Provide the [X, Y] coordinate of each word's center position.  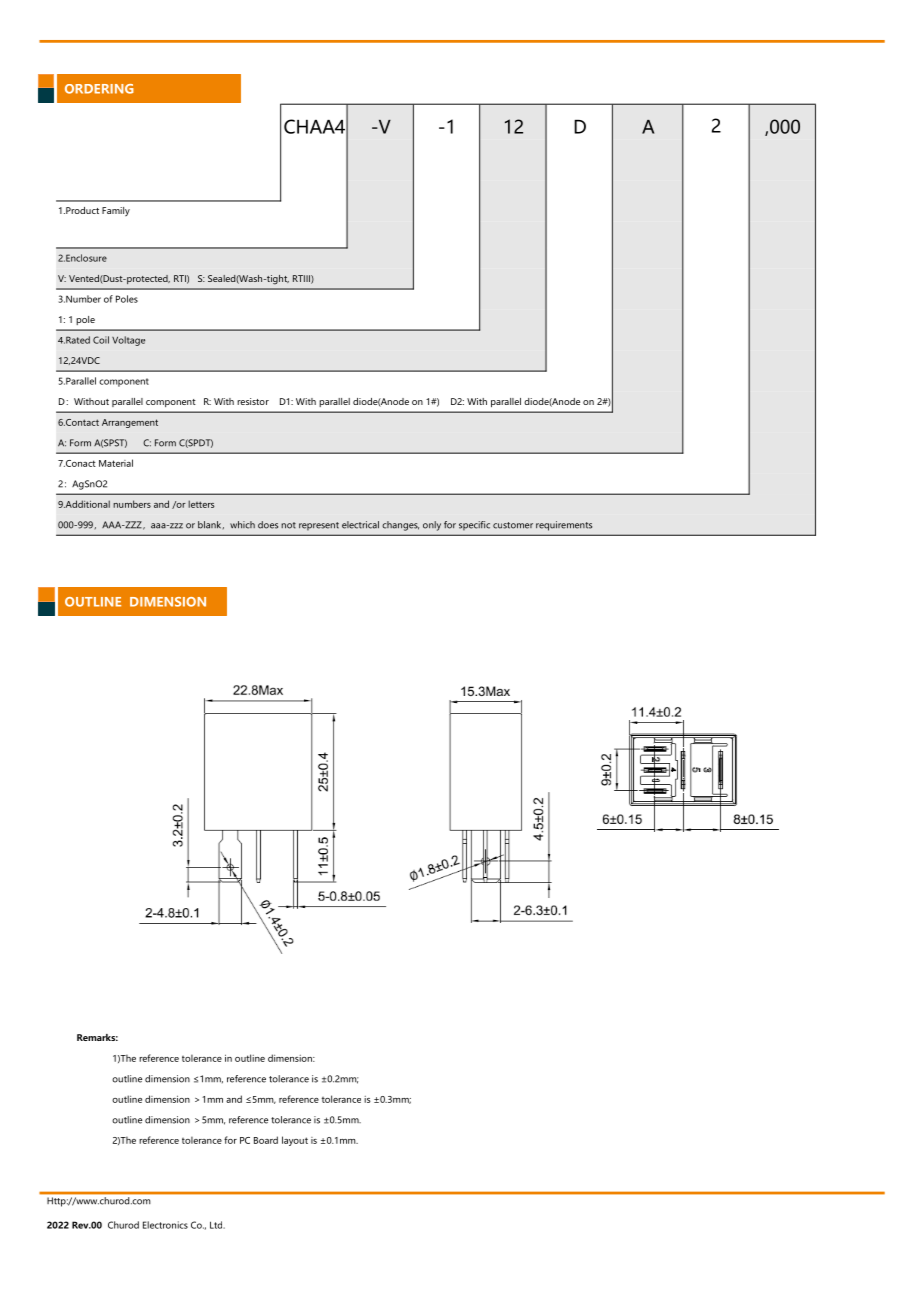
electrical [360, 525]
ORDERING [99, 89]
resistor [253, 401]
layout [295, 1141]
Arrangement [130, 423]
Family [116, 211]
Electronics [165, 1225]
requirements [564, 526]
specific [474, 526]
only [432, 526]
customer [513, 525]
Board [266, 1140]
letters [201, 504]
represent [319, 526]
